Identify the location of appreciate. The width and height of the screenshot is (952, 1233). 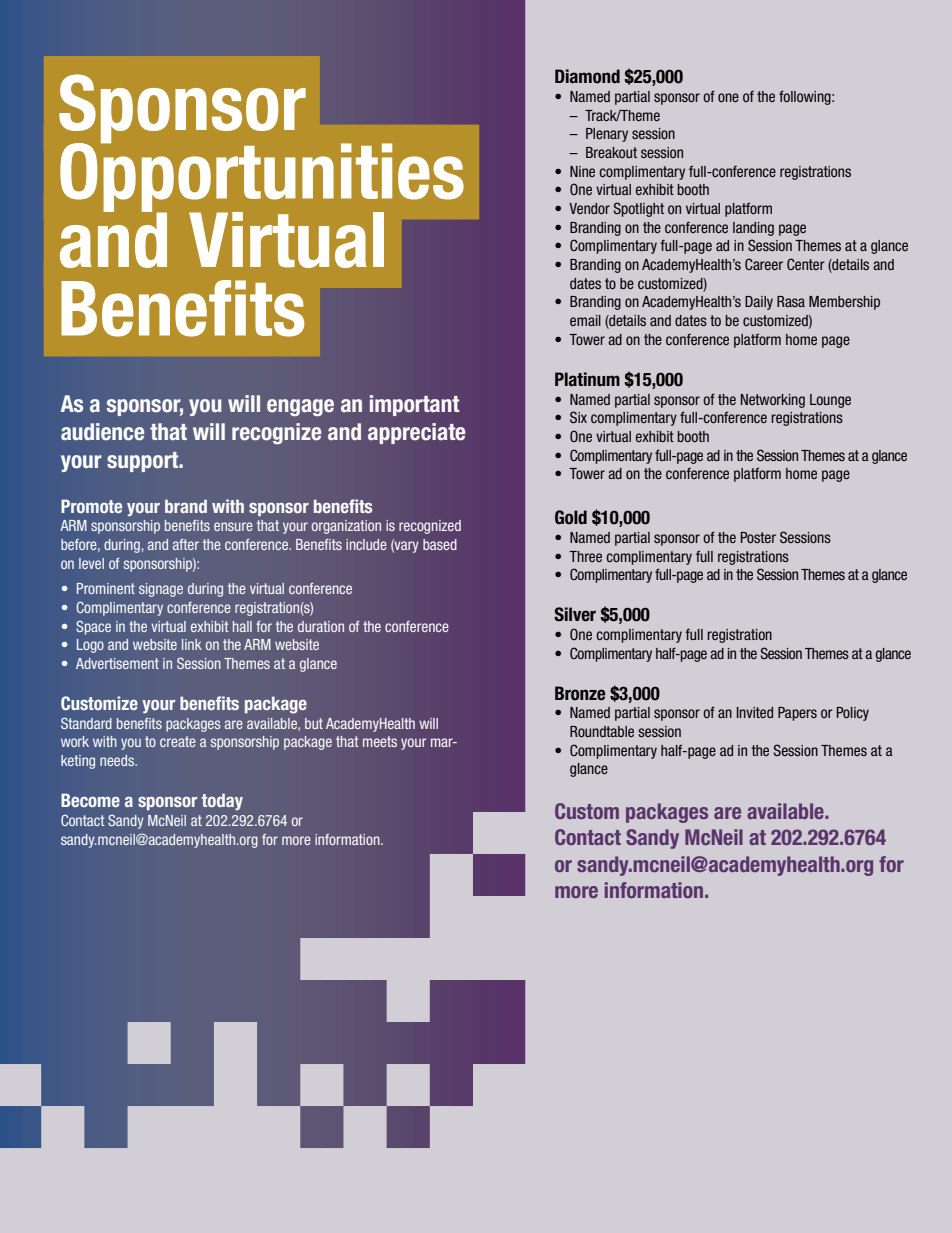
(416, 433).
